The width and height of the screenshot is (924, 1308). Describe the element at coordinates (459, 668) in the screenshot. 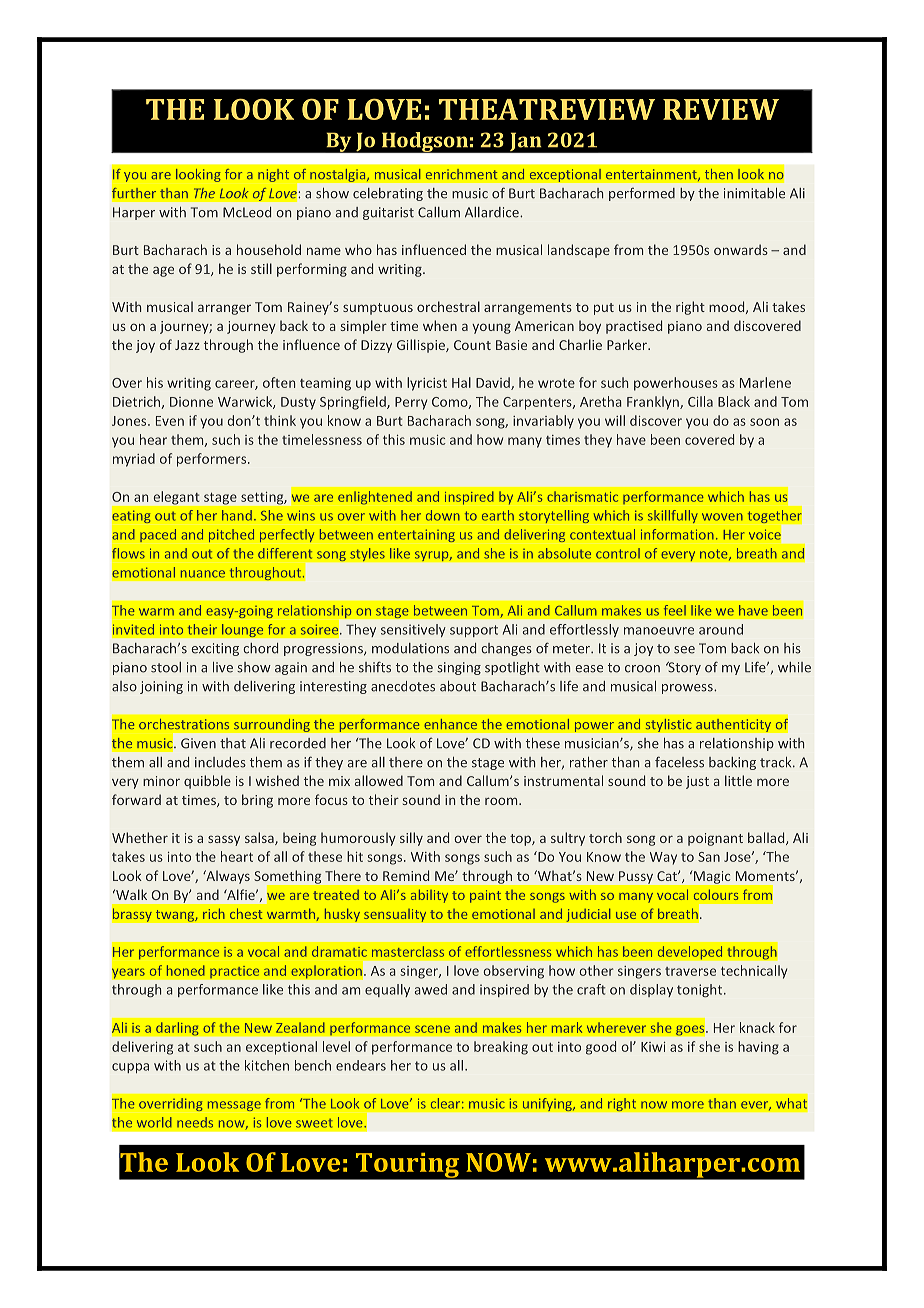

I see `singing` at that location.
